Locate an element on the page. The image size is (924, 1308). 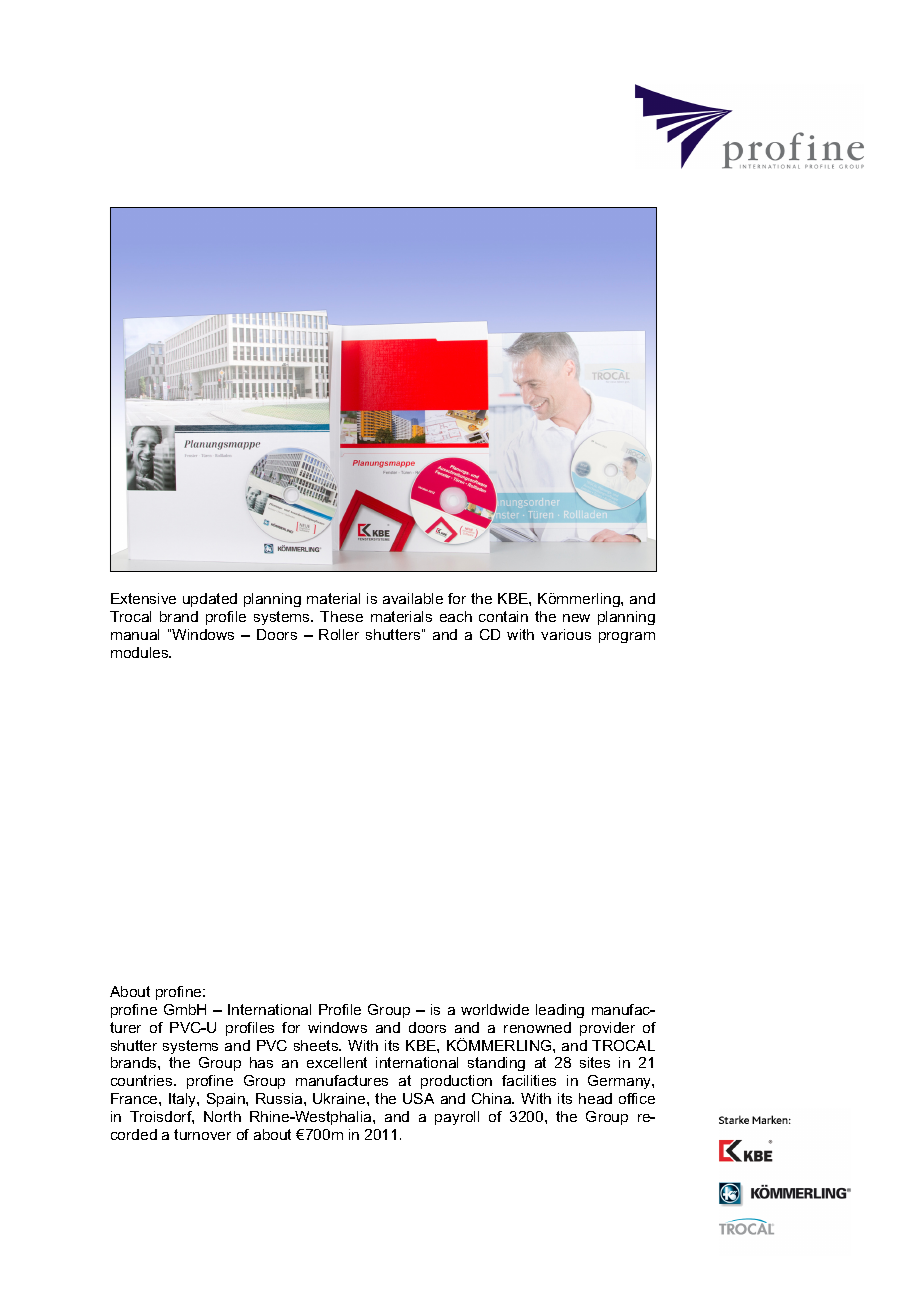
head is located at coordinates (595, 1098).
